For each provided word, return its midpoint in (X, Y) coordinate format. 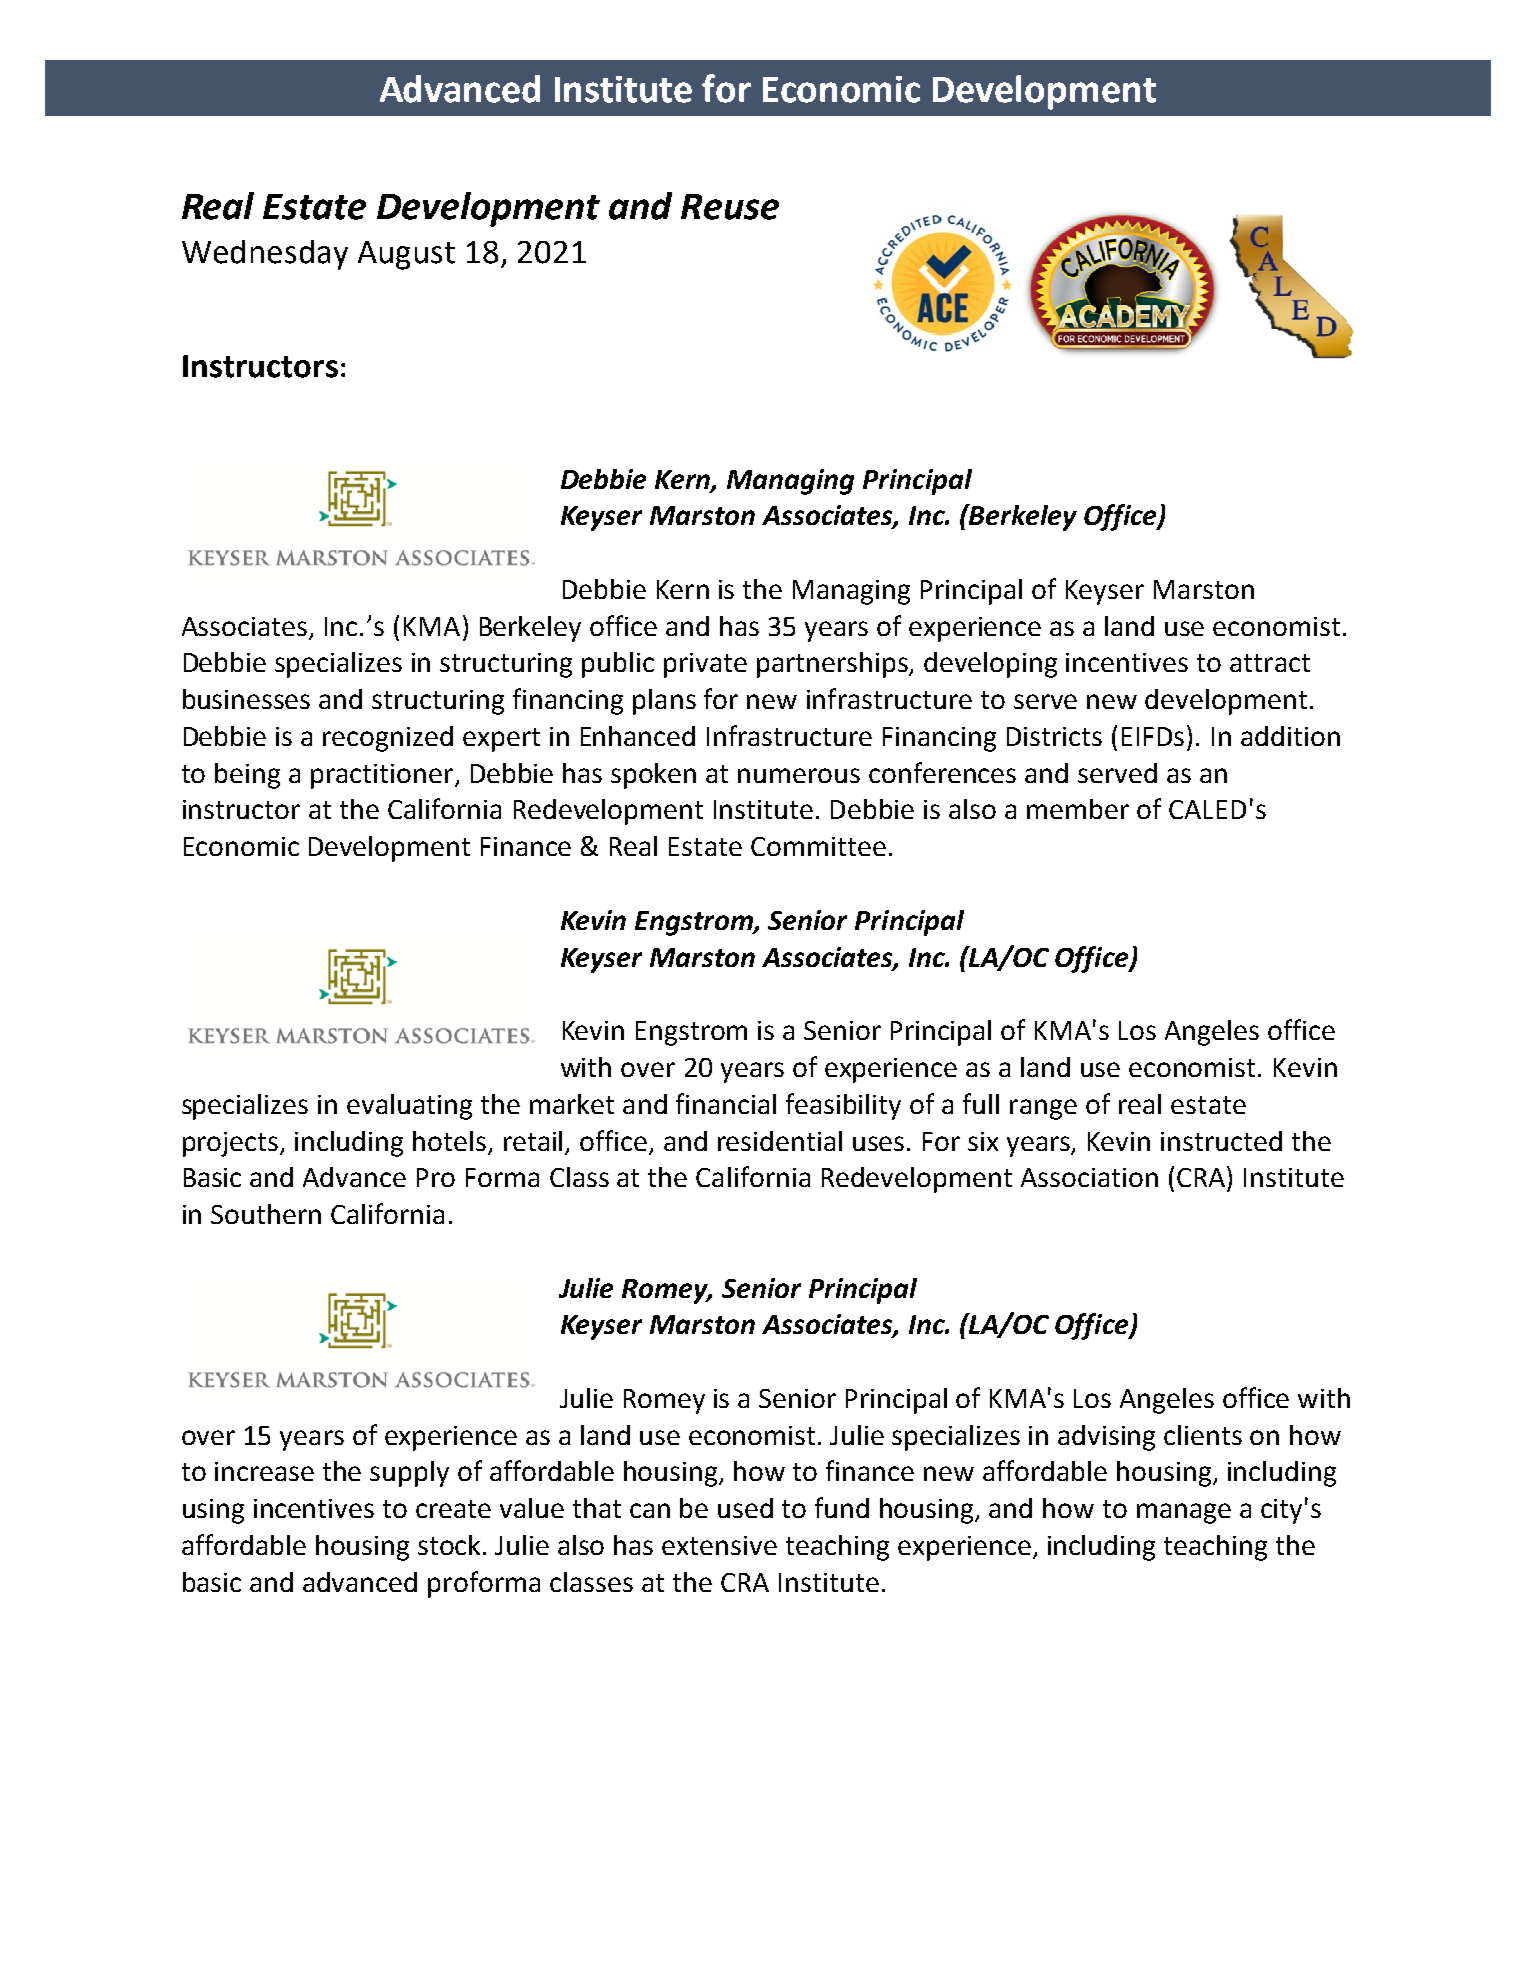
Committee (818, 846)
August (406, 255)
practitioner (383, 776)
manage (1184, 1513)
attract (1270, 663)
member (1078, 809)
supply (409, 1474)
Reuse (730, 207)
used (745, 1508)
